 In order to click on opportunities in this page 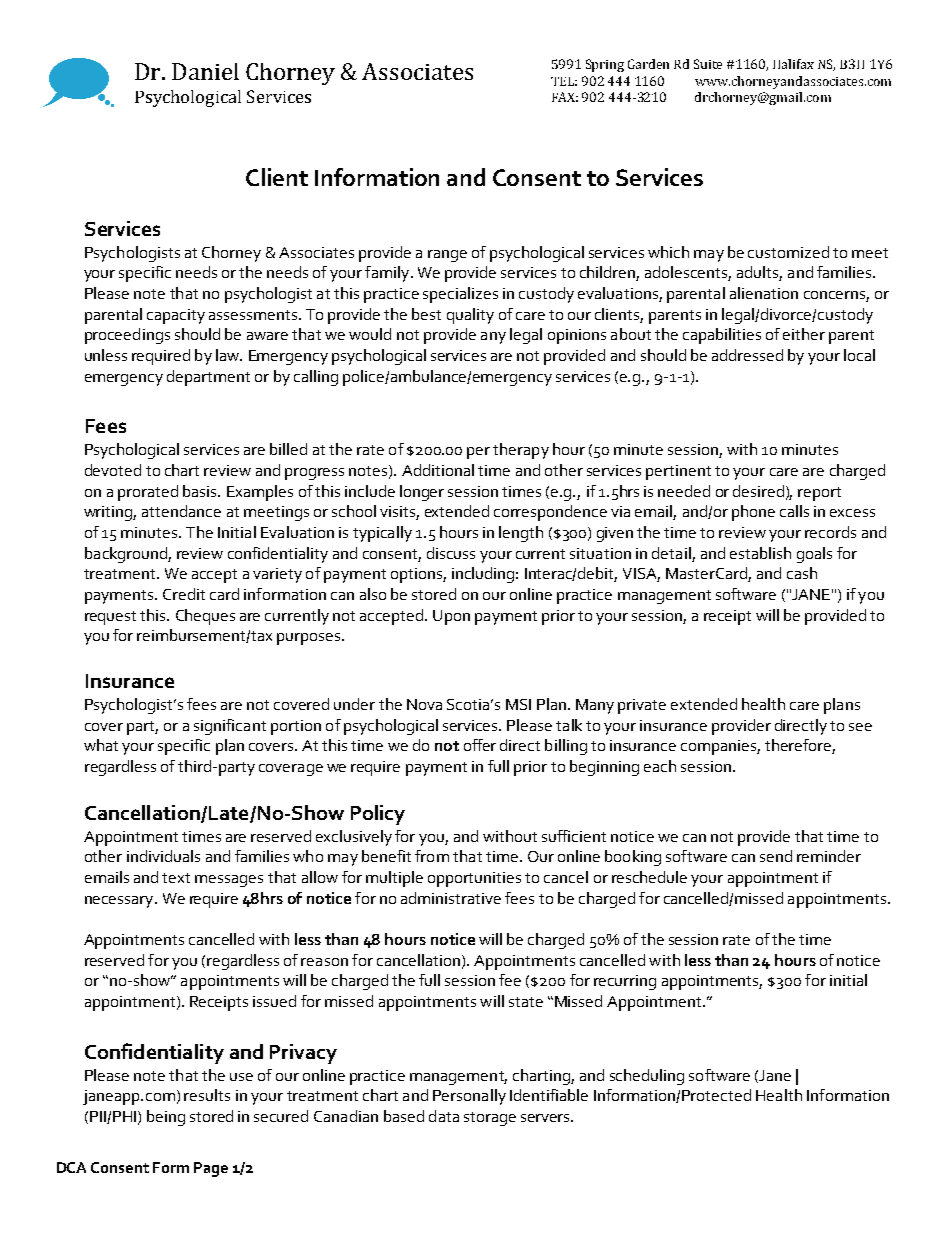, I will do `click(474, 879)`.
